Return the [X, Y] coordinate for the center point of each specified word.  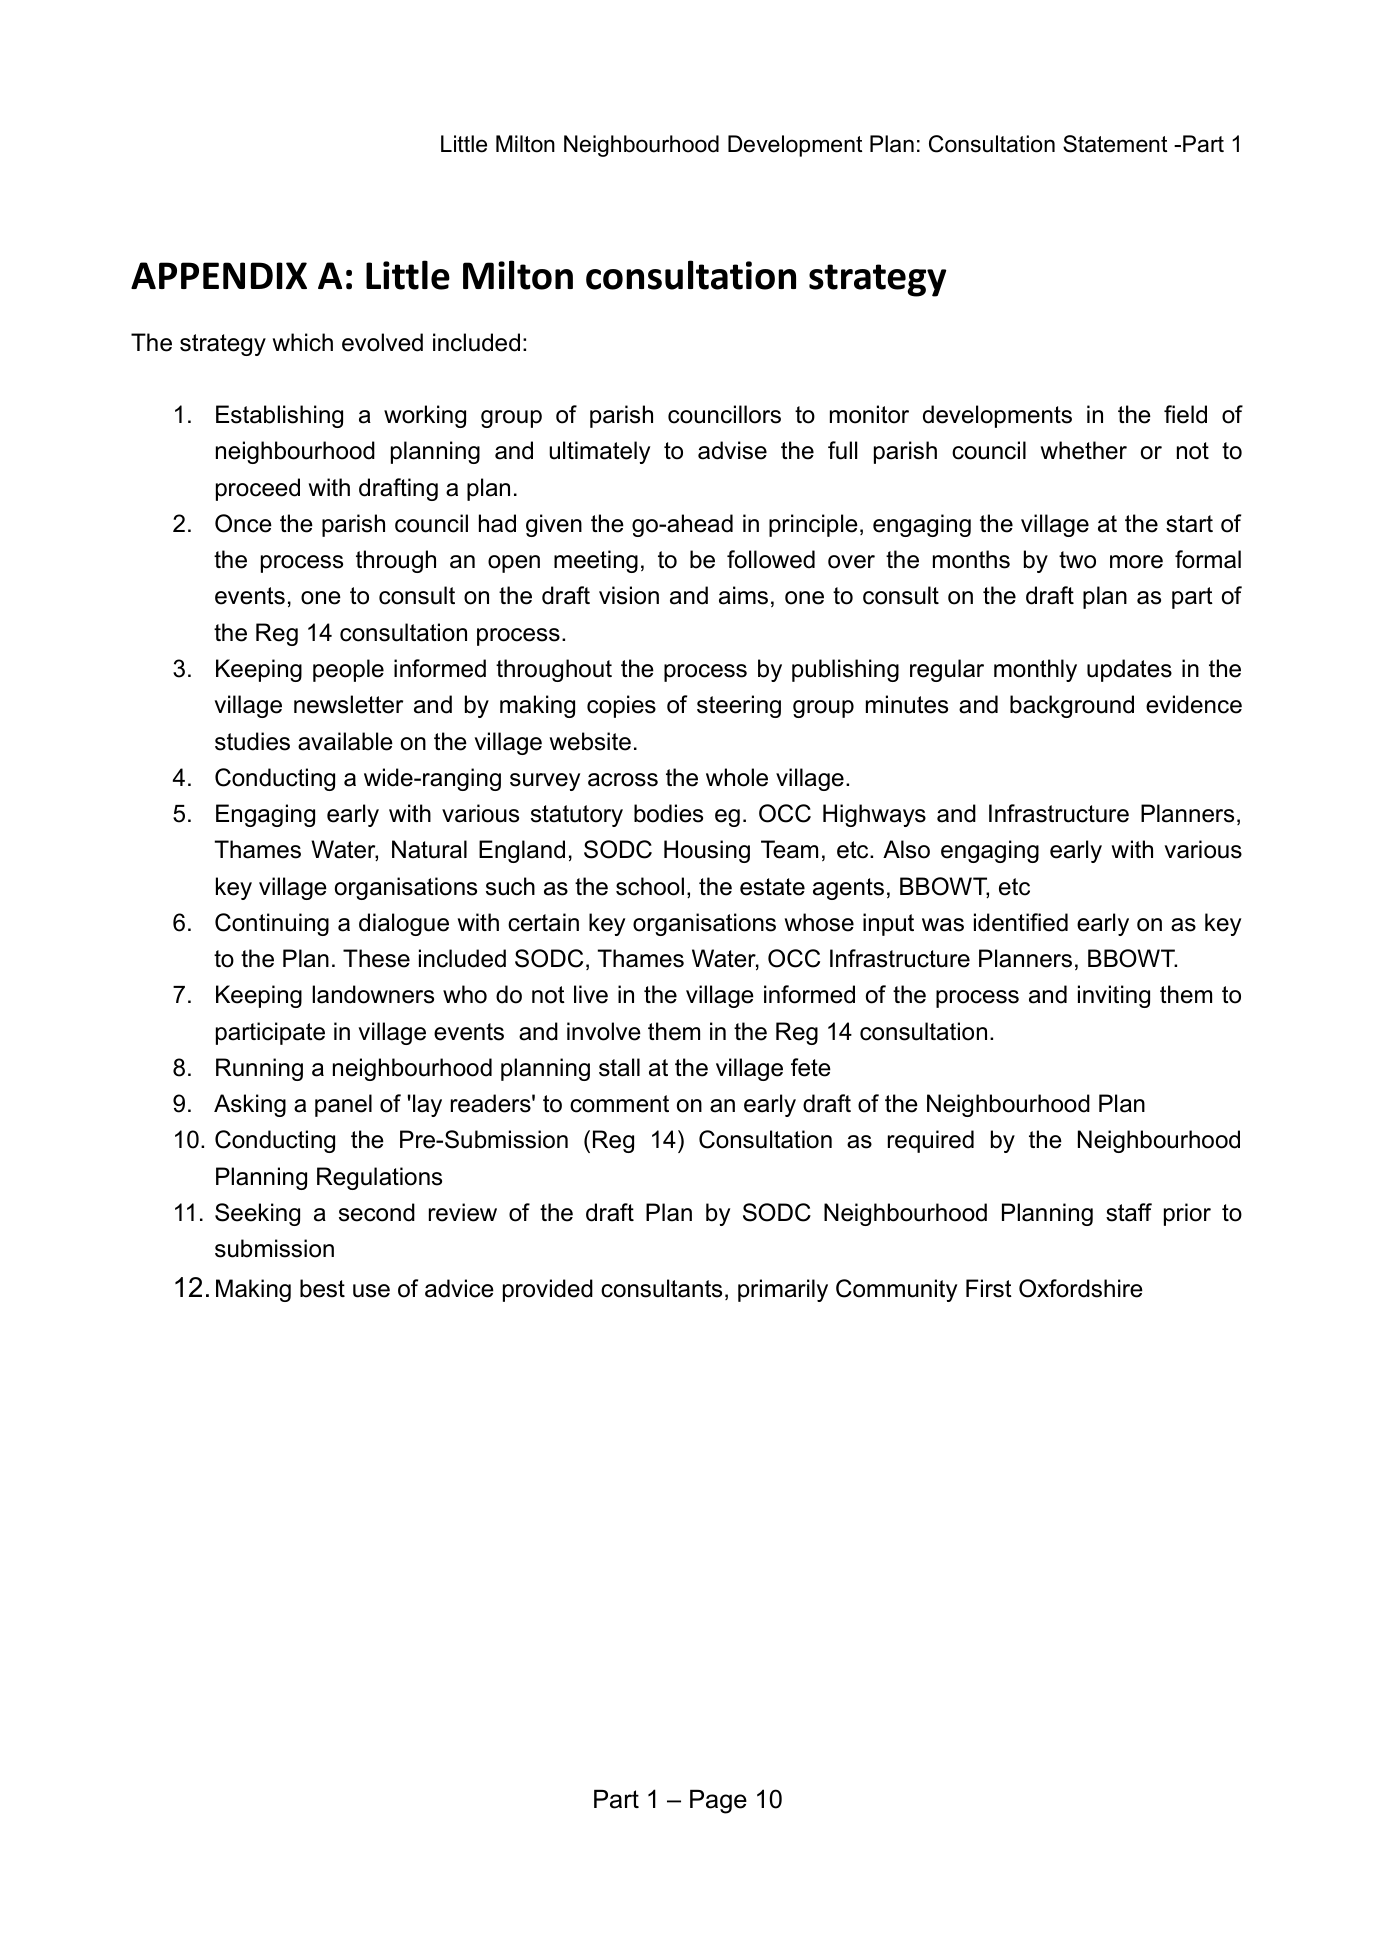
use [371, 1291]
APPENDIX [219, 275]
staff [1129, 1212]
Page [718, 1802]
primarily [783, 1290]
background [1072, 706]
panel [343, 1105]
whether [1083, 450]
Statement [1115, 144]
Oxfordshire [1081, 1288]
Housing [707, 851]
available [345, 741]
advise [732, 450]
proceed [258, 489]
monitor [869, 414]
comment [619, 1104]
